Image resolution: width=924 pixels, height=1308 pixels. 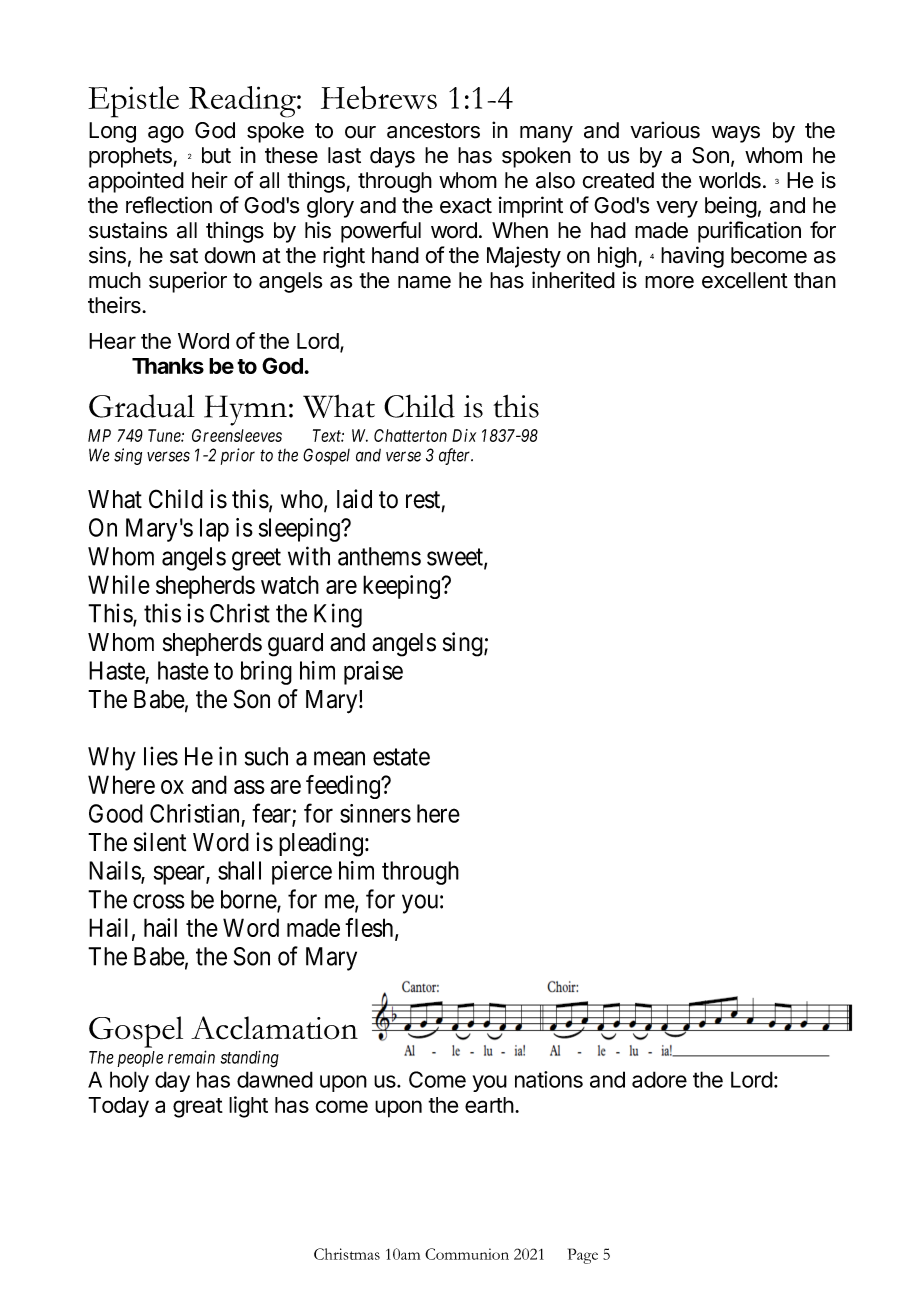 I want to click on ago, so click(x=166, y=134).
